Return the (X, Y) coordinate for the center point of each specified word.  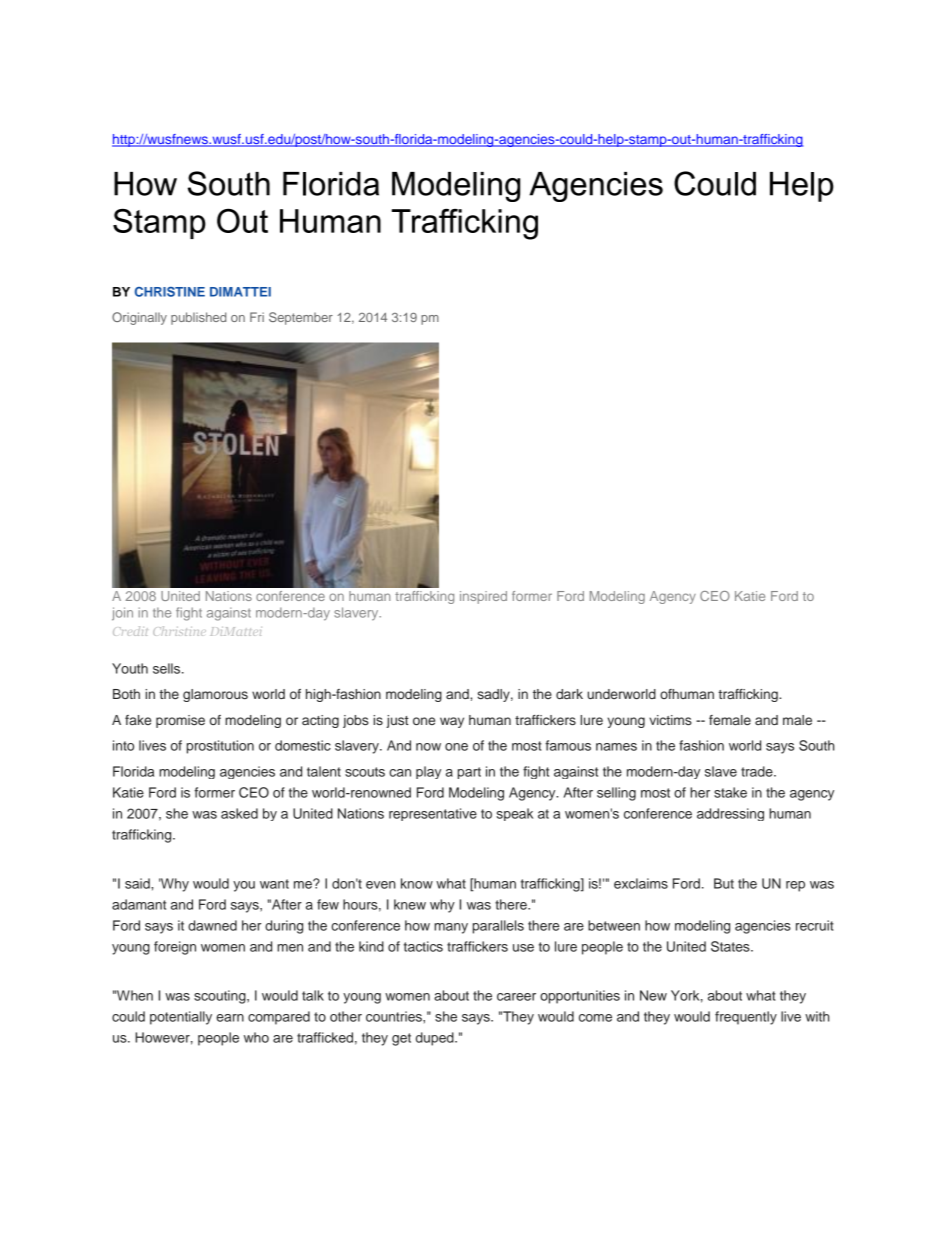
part (469, 773)
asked (239, 813)
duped (436, 1039)
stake (730, 792)
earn (230, 1018)
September (301, 318)
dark (569, 694)
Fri (257, 317)
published (198, 318)
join (122, 614)
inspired (483, 597)
